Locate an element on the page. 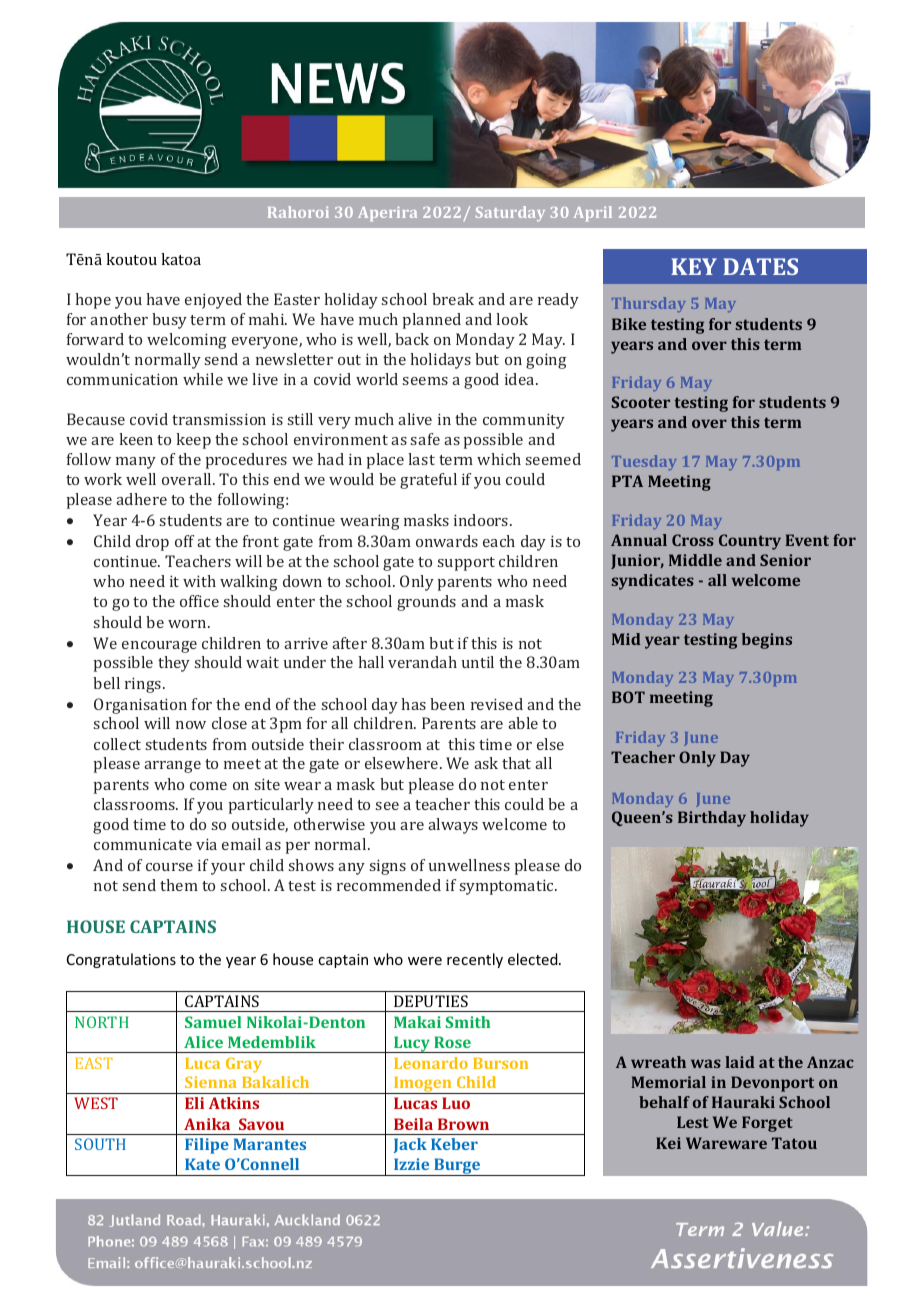 Image resolution: width=924 pixels, height=1308 pixels. DATES is located at coordinates (760, 266).
